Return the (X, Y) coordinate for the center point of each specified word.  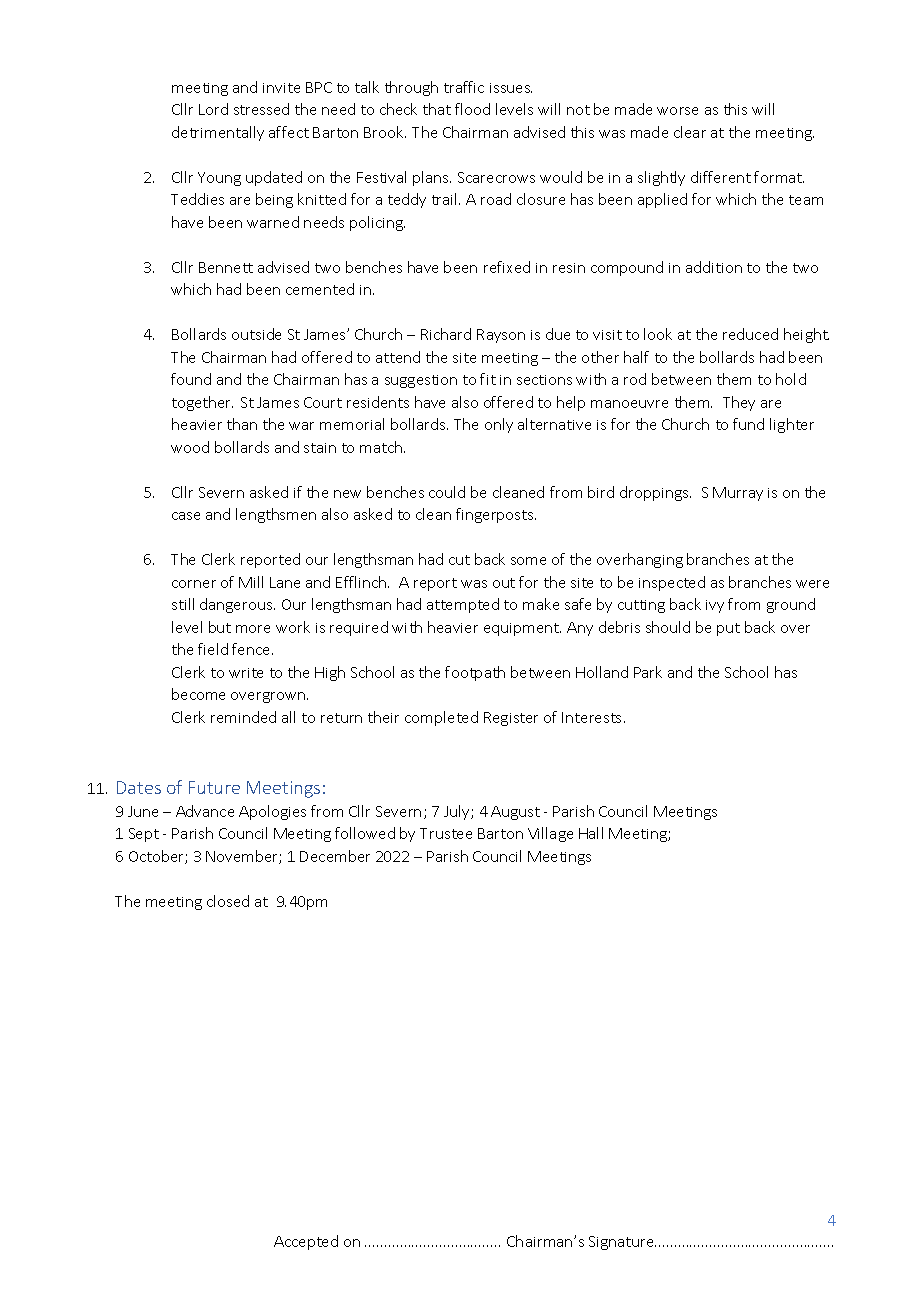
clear (690, 132)
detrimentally (218, 133)
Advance (205, 811)
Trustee (446, 833)
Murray (738, 494)
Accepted (306, 1242)
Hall (591, 833)
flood (472, 109)
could (447, 492)
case (186, 516)
